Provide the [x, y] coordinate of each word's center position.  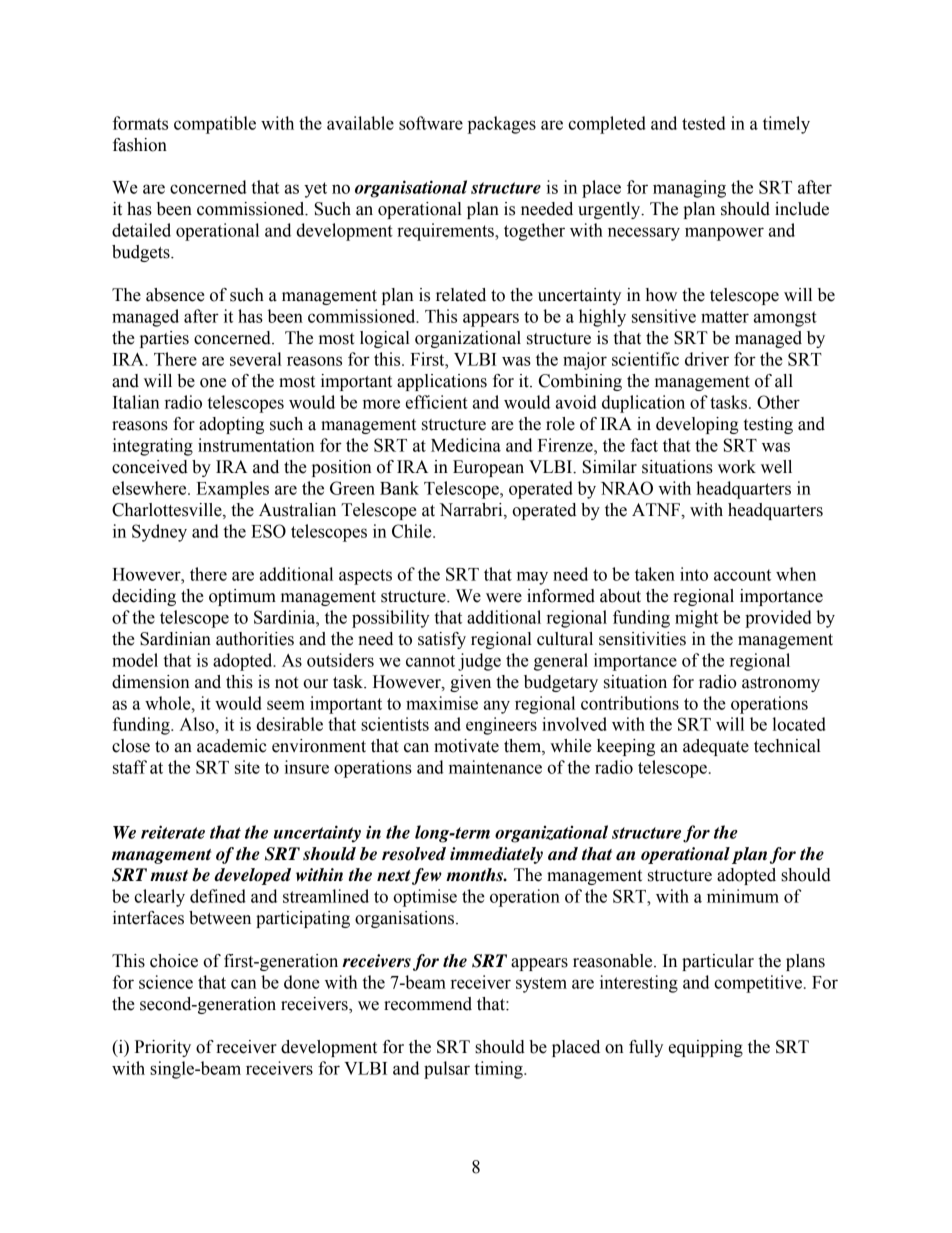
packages [502, 125]
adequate [716, 747]
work [737, 467]
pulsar [447, 1070]
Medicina [466, 445]
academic [232, 746]
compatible [215, 125]
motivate [466, 746]
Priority [163, 1048]
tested [704, 123]
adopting [231, 425]
